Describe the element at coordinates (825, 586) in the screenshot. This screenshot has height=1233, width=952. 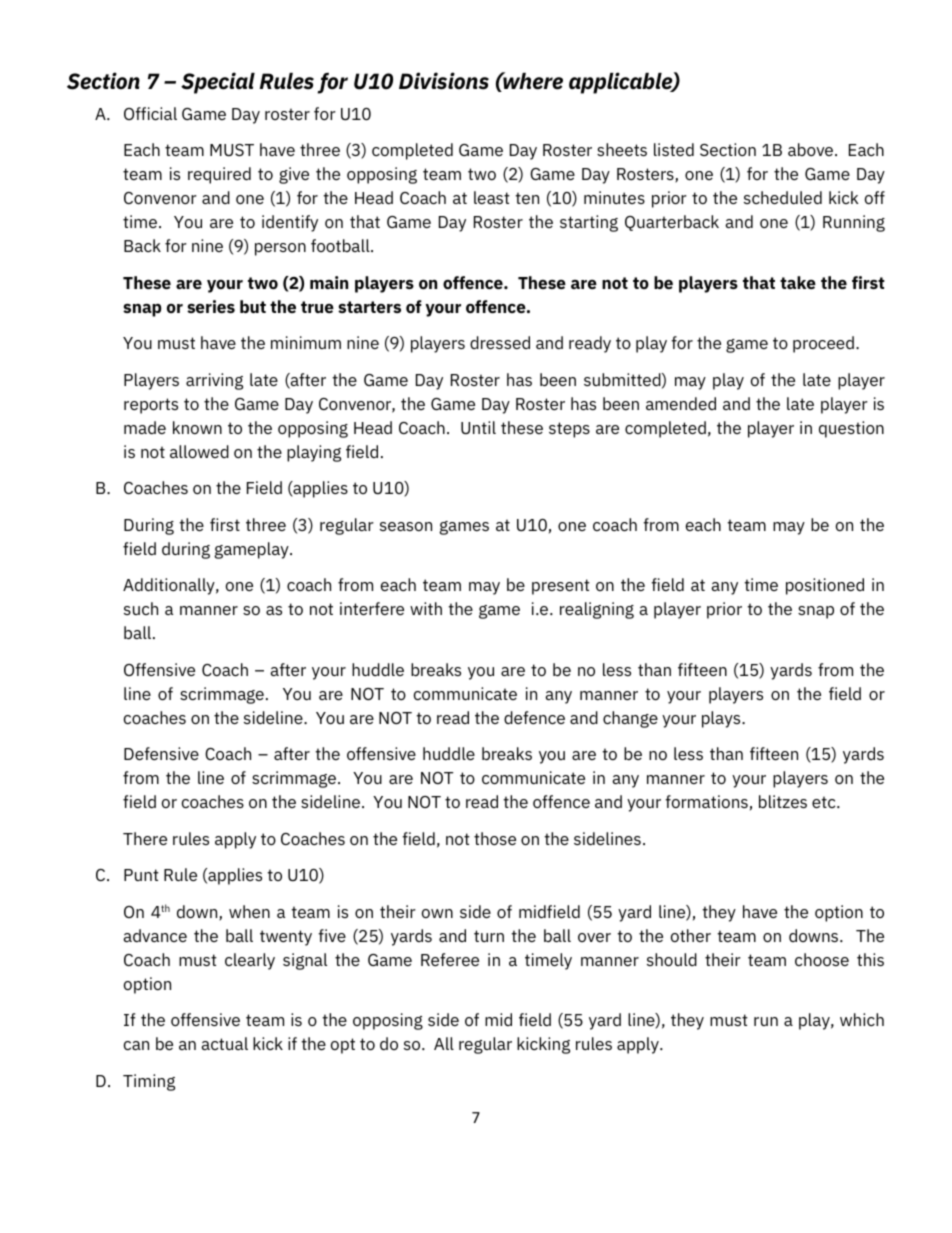
I see `positioned` at that location.
